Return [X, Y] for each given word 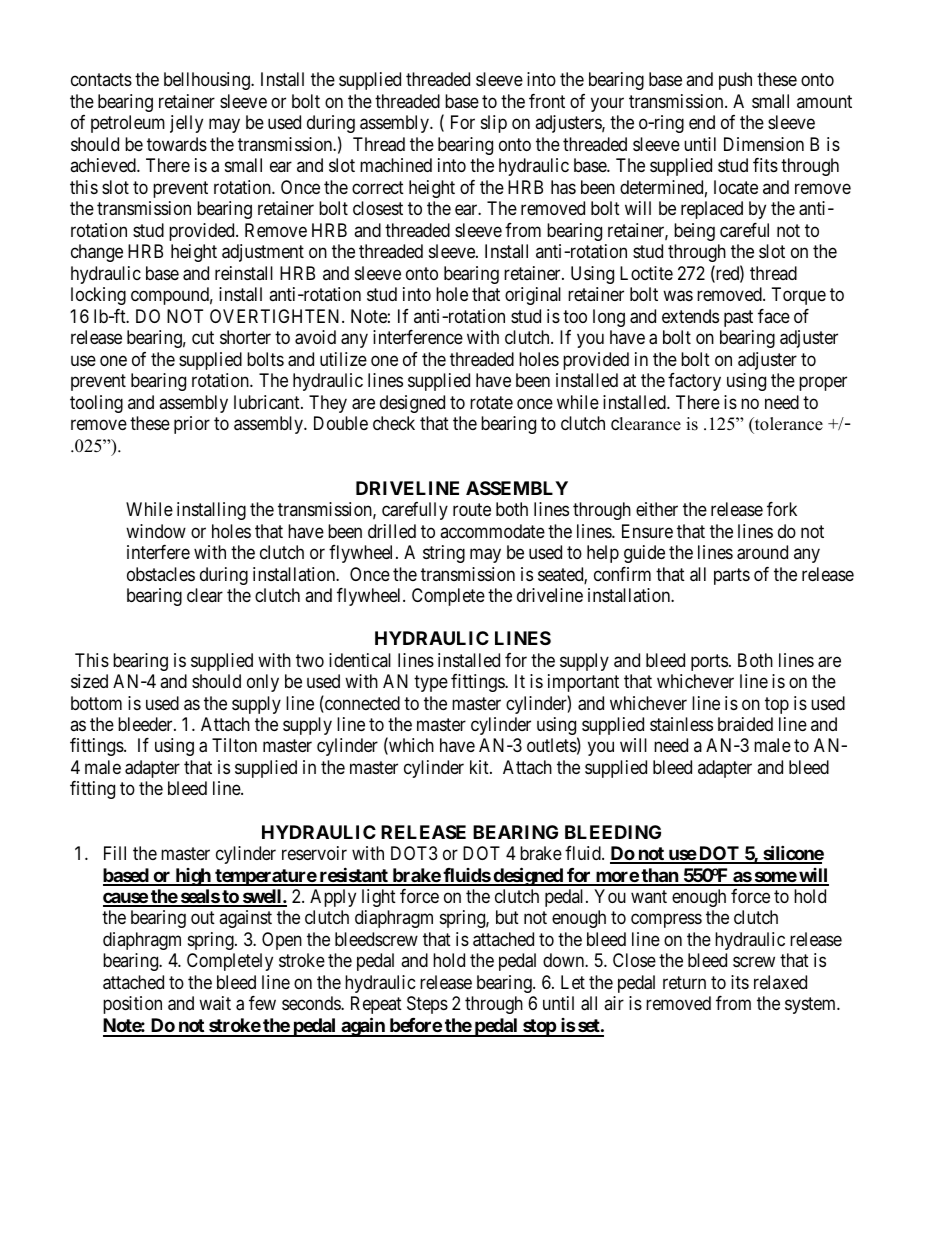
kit [480, 767]
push [735, 81]
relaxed [780, 982]
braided [745, 724]
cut [203, 337]
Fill [115, 853]
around [762, 552]
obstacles [161, 574]
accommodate [492, 531]
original [533, 296]
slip [494, 124]
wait [215, 1003]
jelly [186, 124]
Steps [427, 1005]
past [738, 318]
